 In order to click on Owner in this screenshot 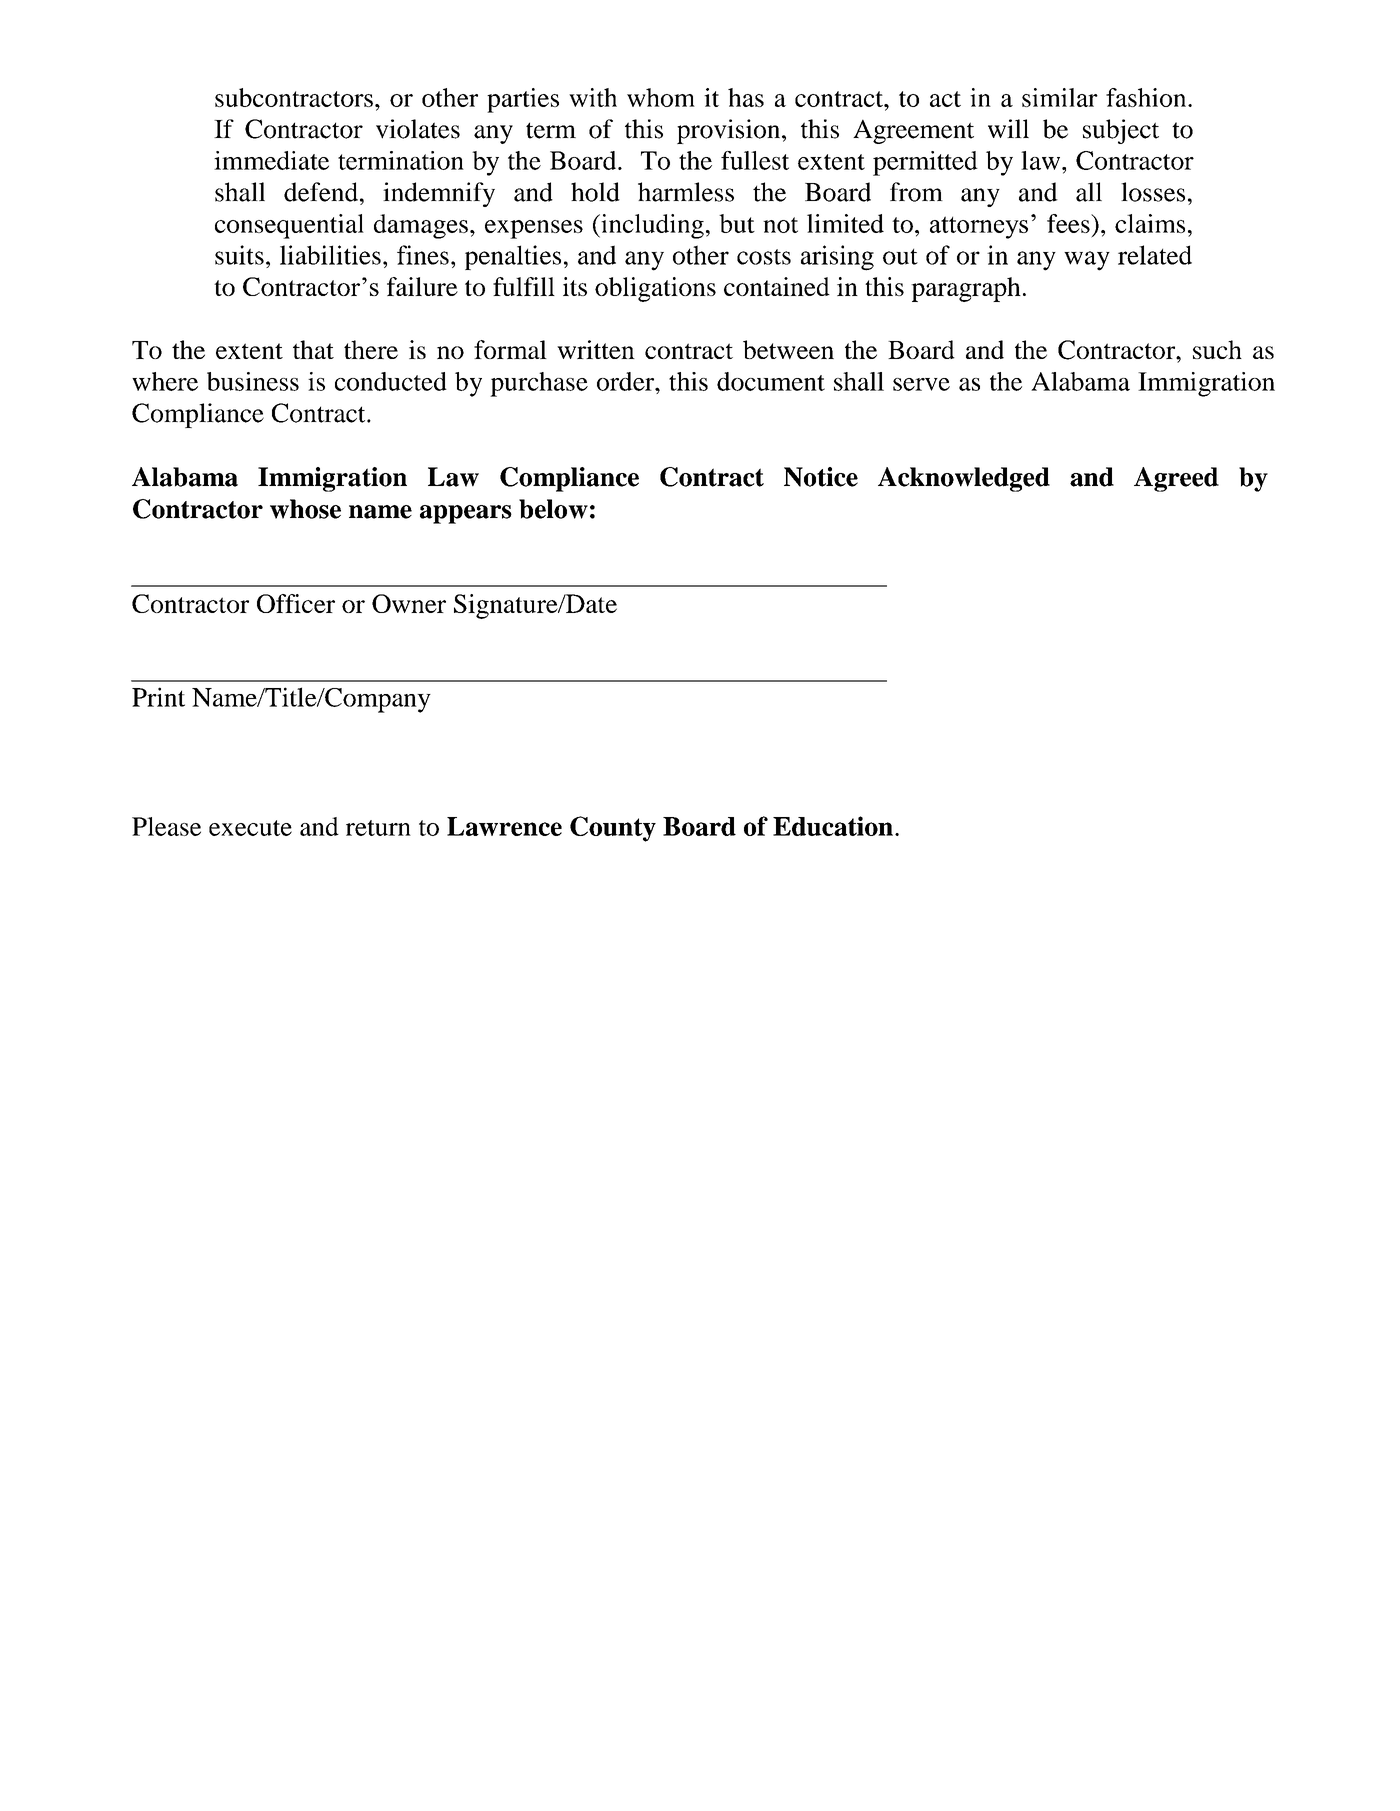, I will do `click(409, 603)`.
